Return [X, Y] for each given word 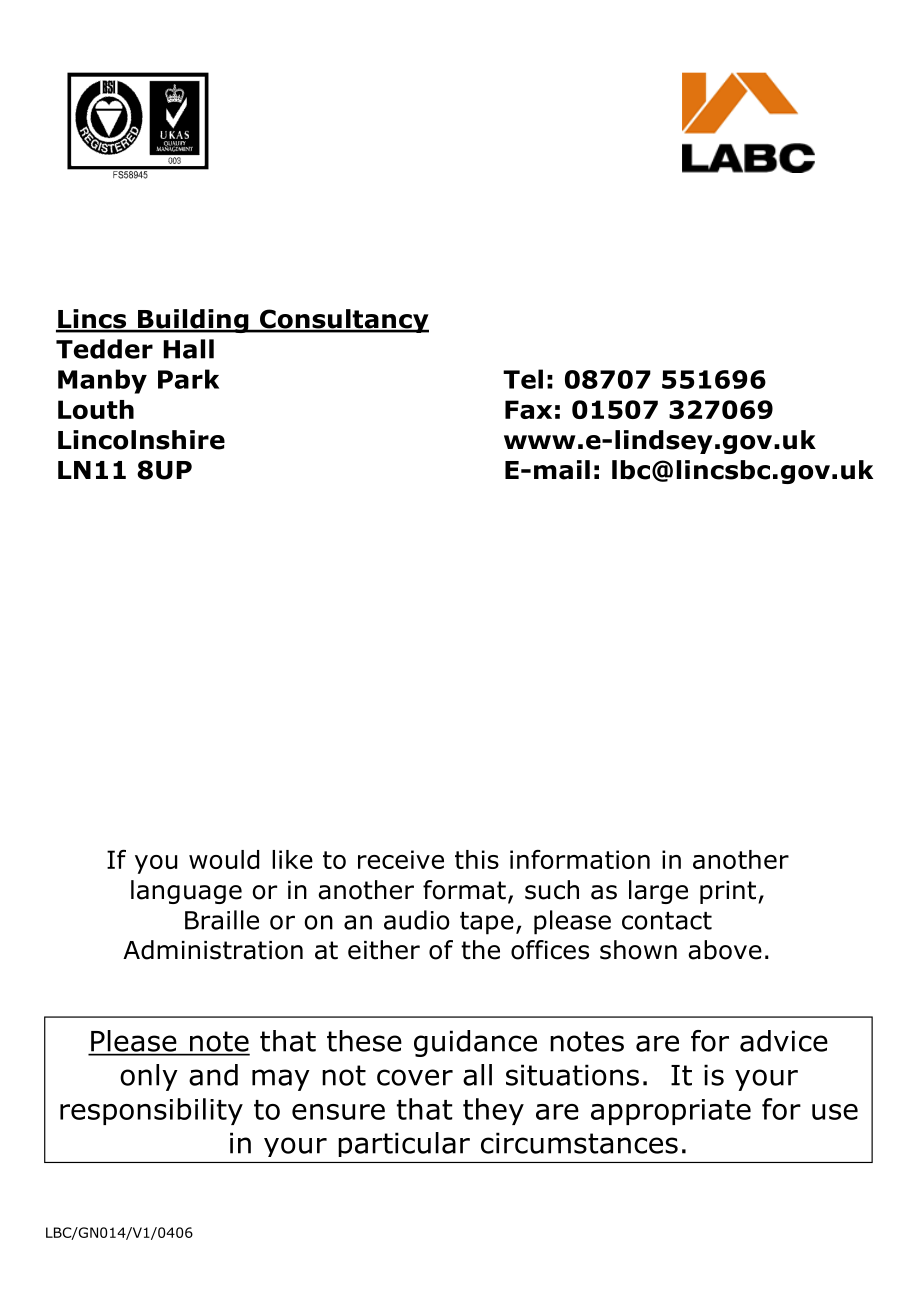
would [224, 859]
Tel [523, 379]
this [477, 859]
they [493, 1111]
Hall [188, 349]
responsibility [151, 1111]
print [728, 892]
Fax [528, 409]
